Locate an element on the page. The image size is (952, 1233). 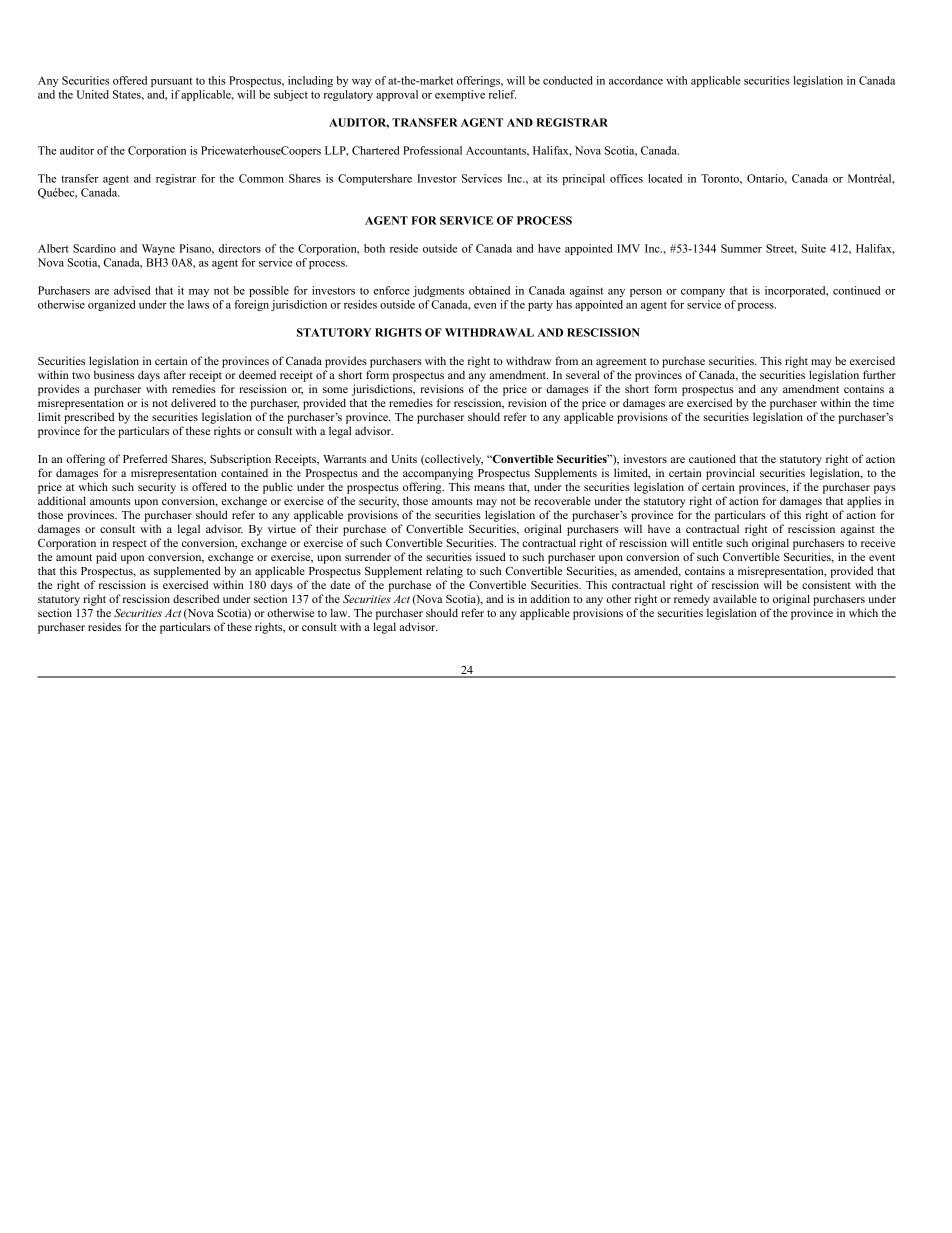
Street is located at coordinates (781, 249).
